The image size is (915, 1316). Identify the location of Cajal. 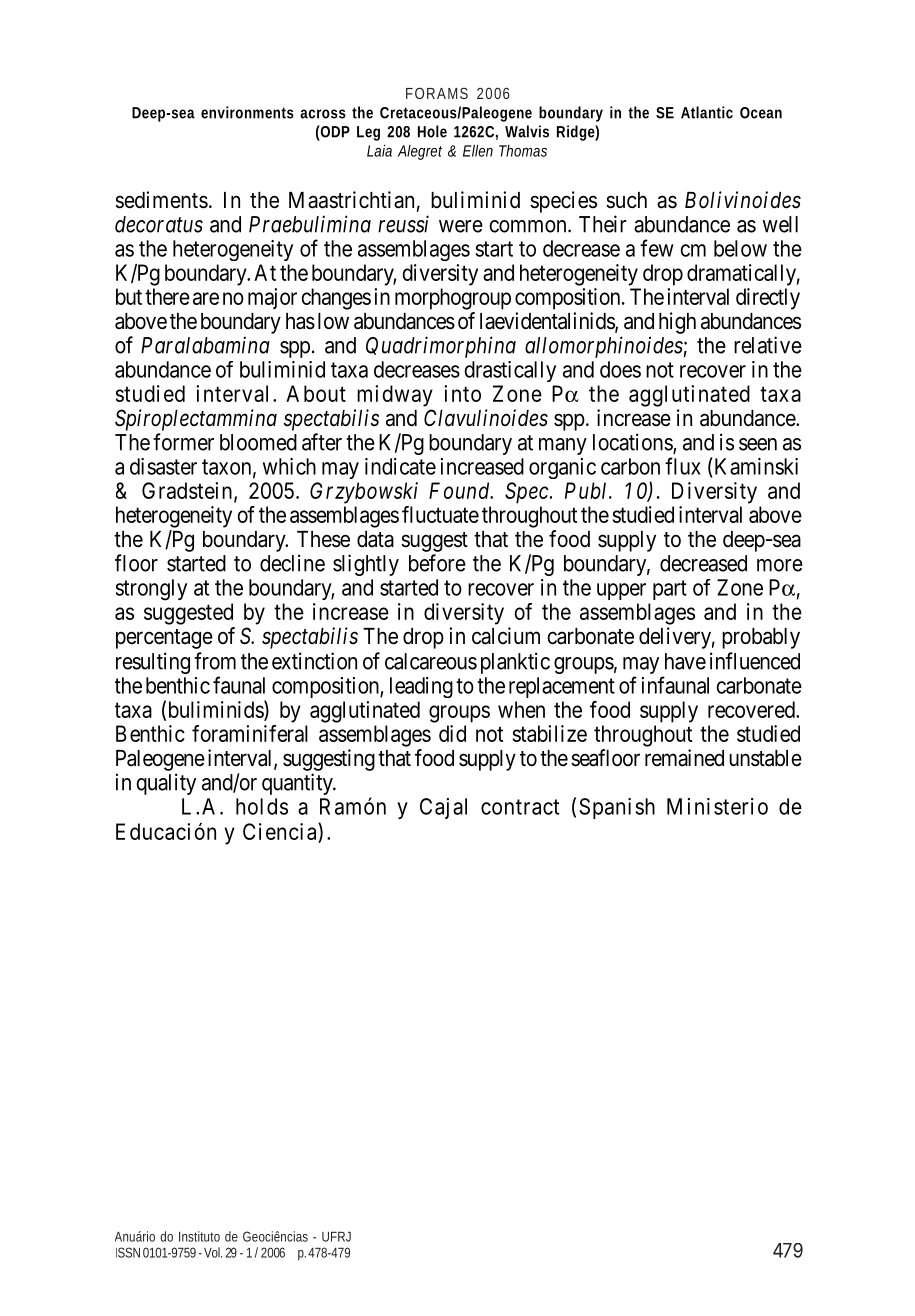
(443, 808).
